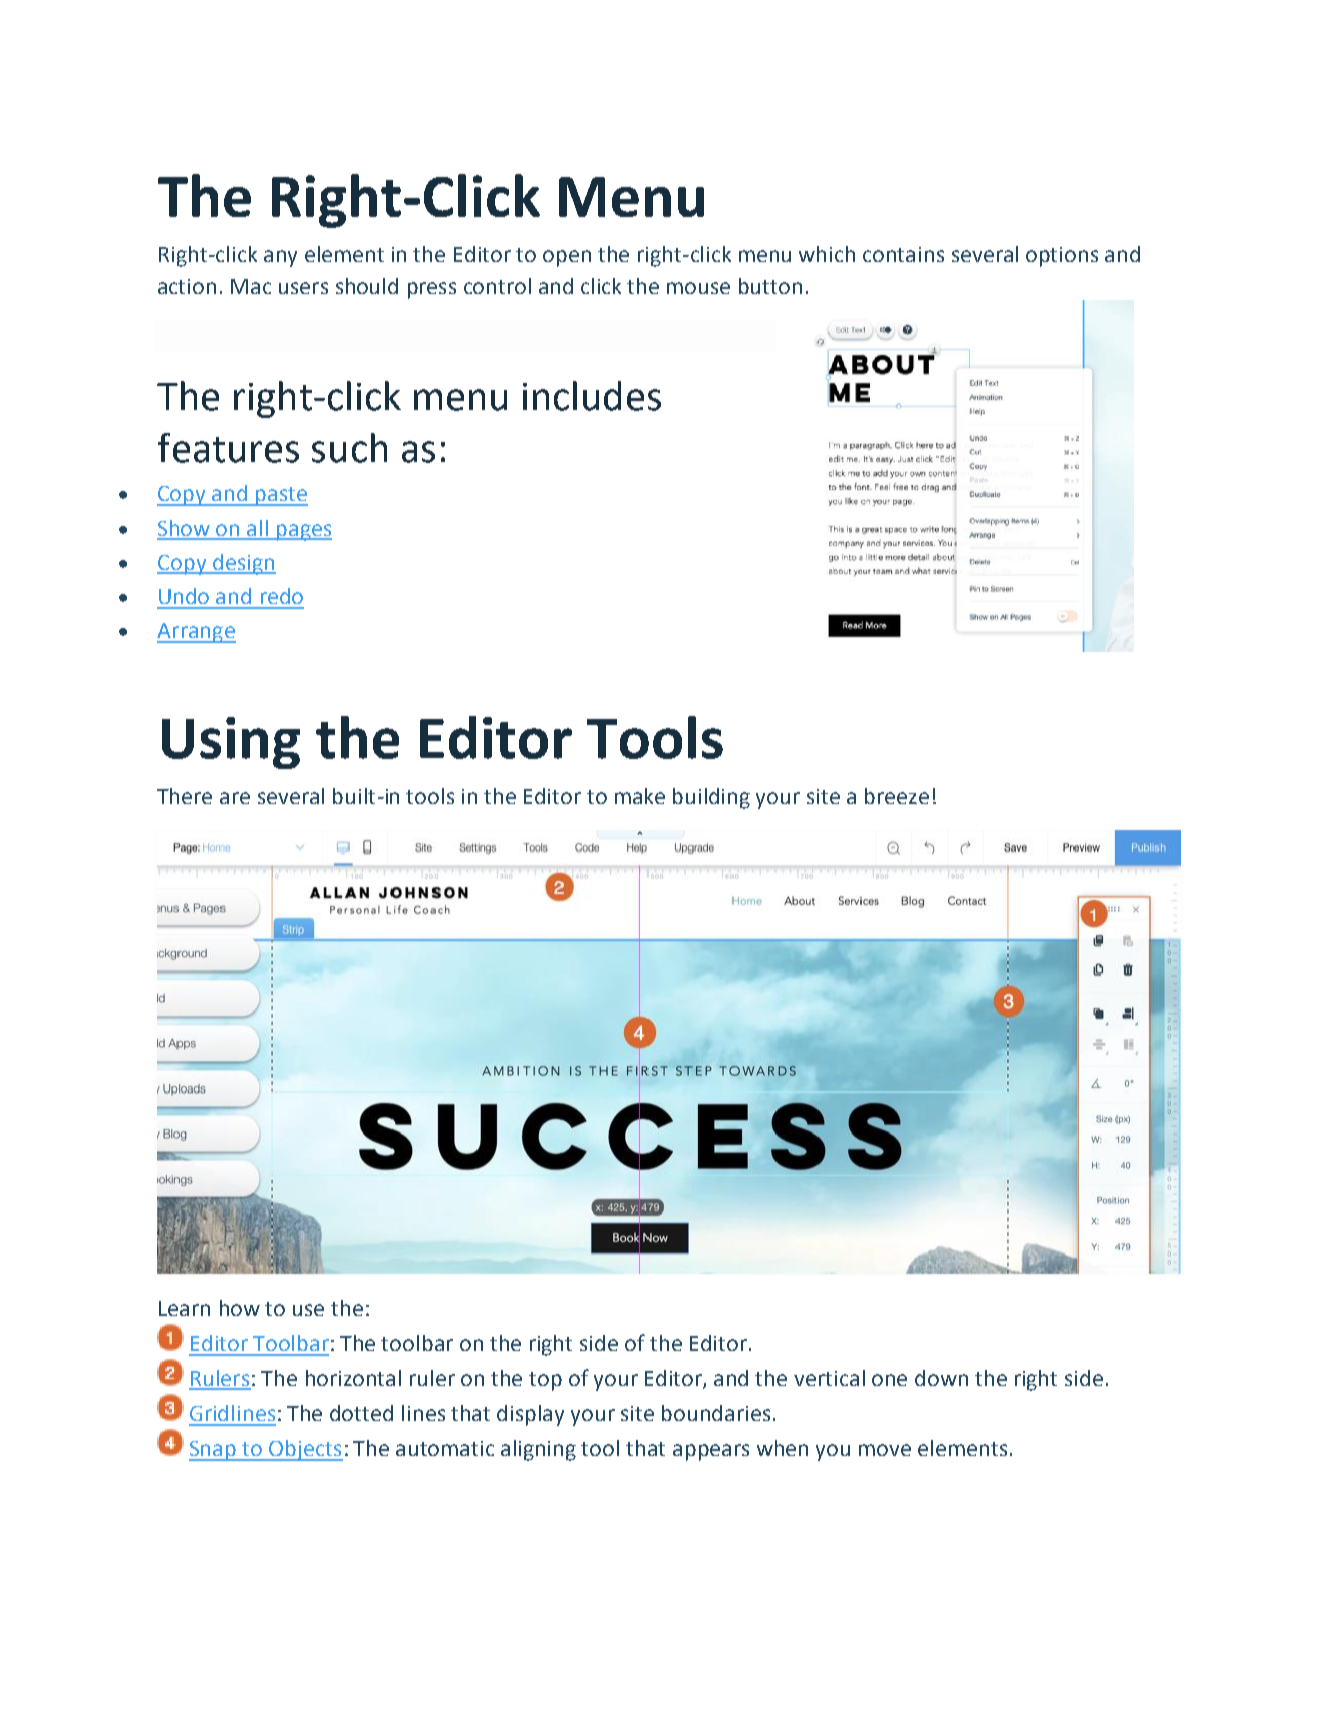  I want to click on down, so click(941, 1378).
